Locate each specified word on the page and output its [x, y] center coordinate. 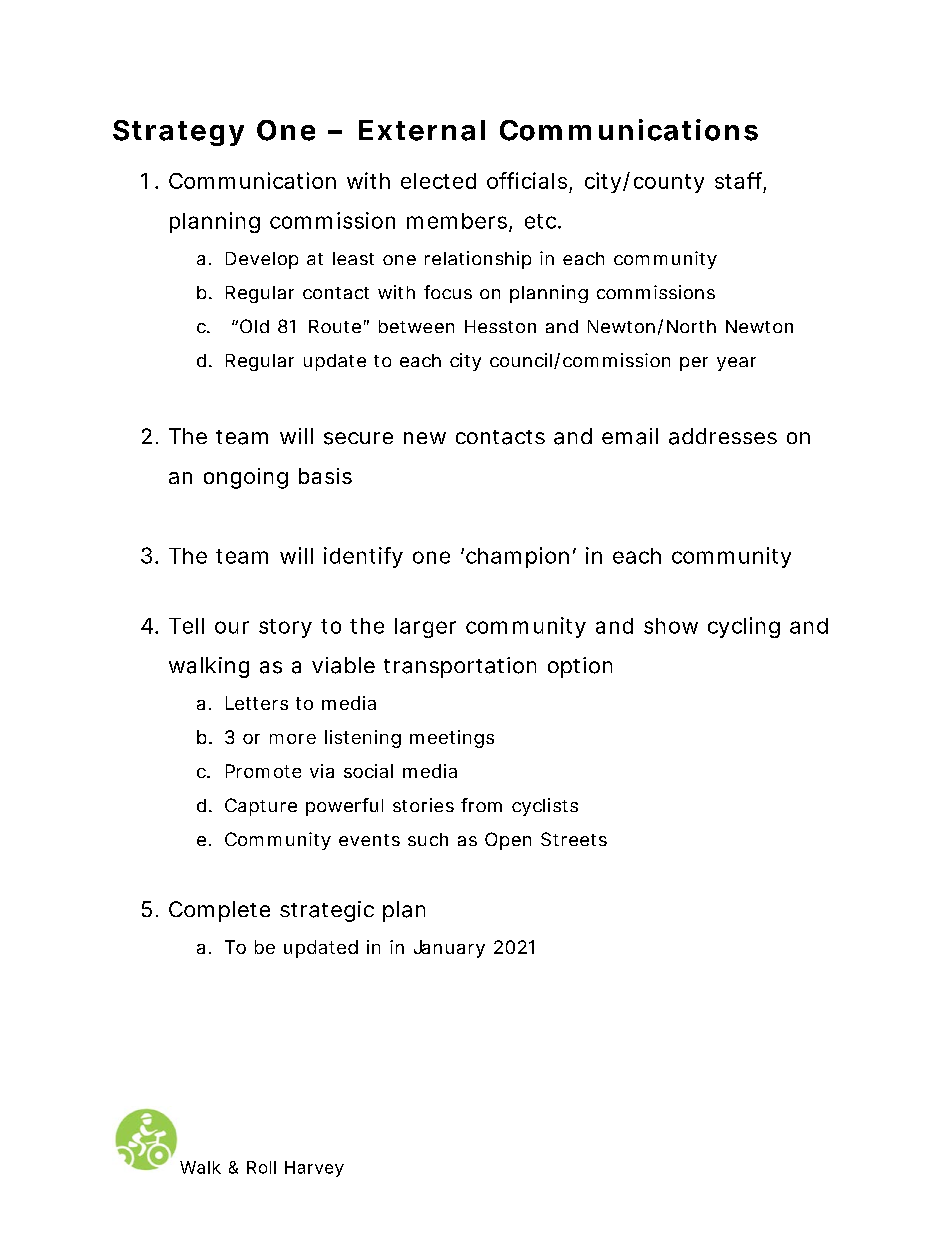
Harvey [314, 1169]
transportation [460, 667]
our [232, 627]
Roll [261, 1167]
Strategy [178, 133]
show [671, 626]
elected [438, 181]
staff [740, 181]
